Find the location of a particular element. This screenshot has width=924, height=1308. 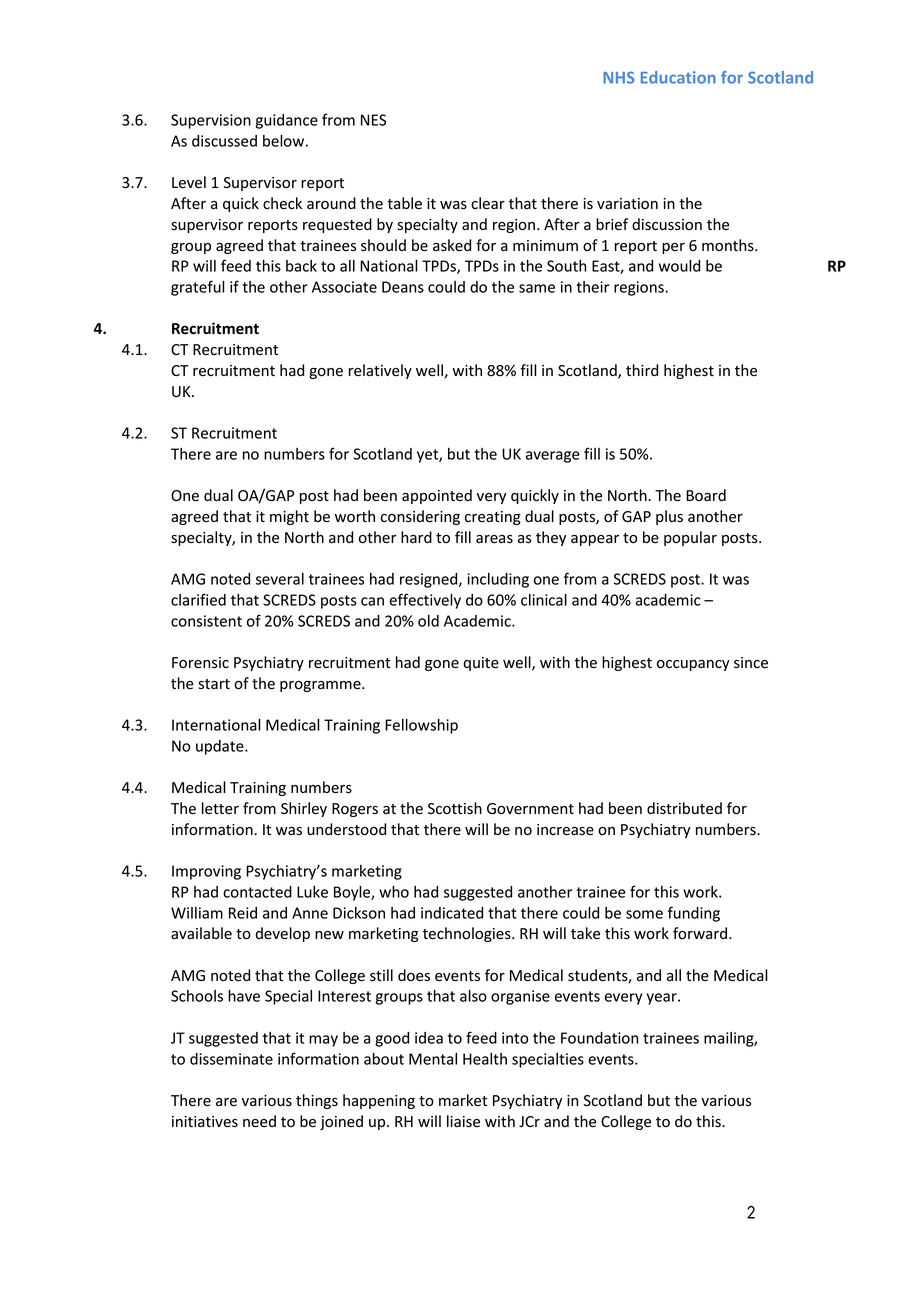

might is located at coordinates (289, 517).
